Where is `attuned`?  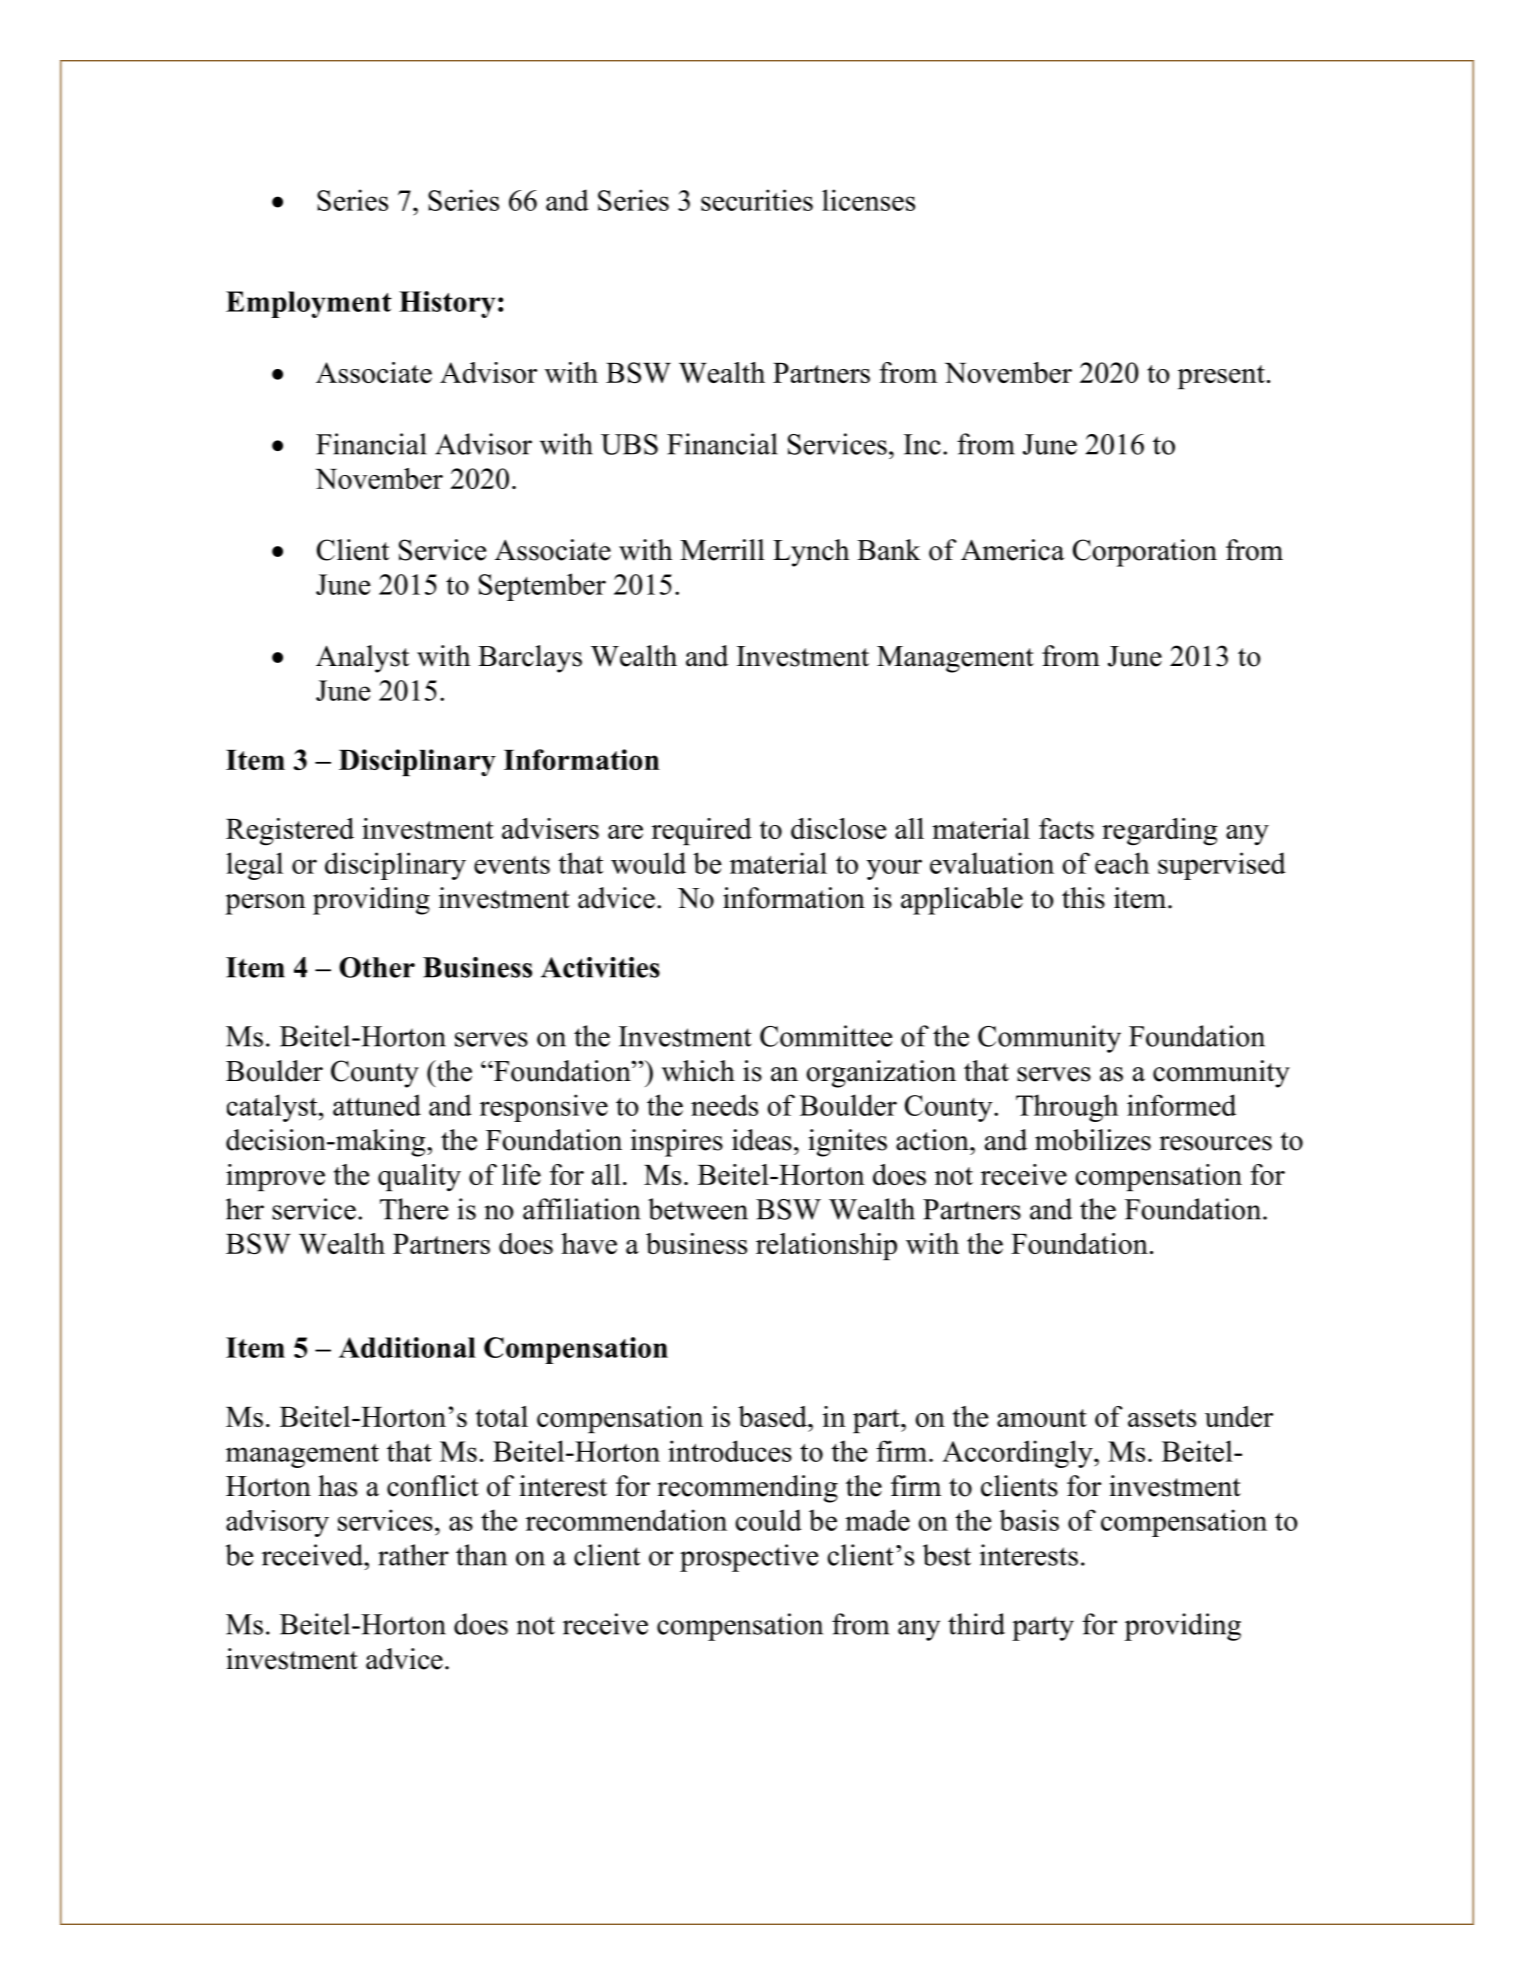
attuned is located at coordinates (377, 1105).
